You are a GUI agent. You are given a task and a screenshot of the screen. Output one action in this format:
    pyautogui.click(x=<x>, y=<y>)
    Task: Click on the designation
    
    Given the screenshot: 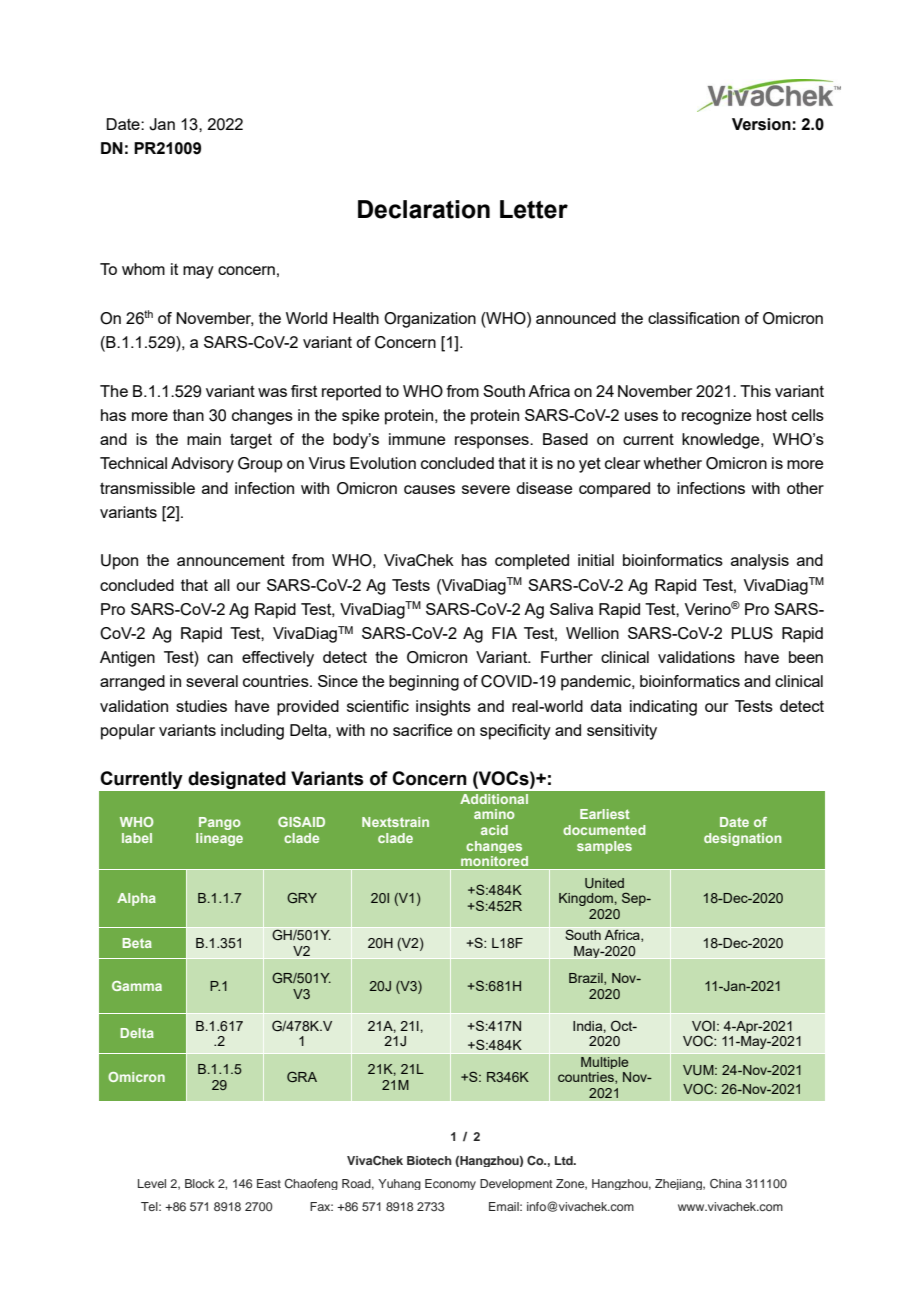 What is the action you would take?
    pyautogui.click(x=742, y=839)
